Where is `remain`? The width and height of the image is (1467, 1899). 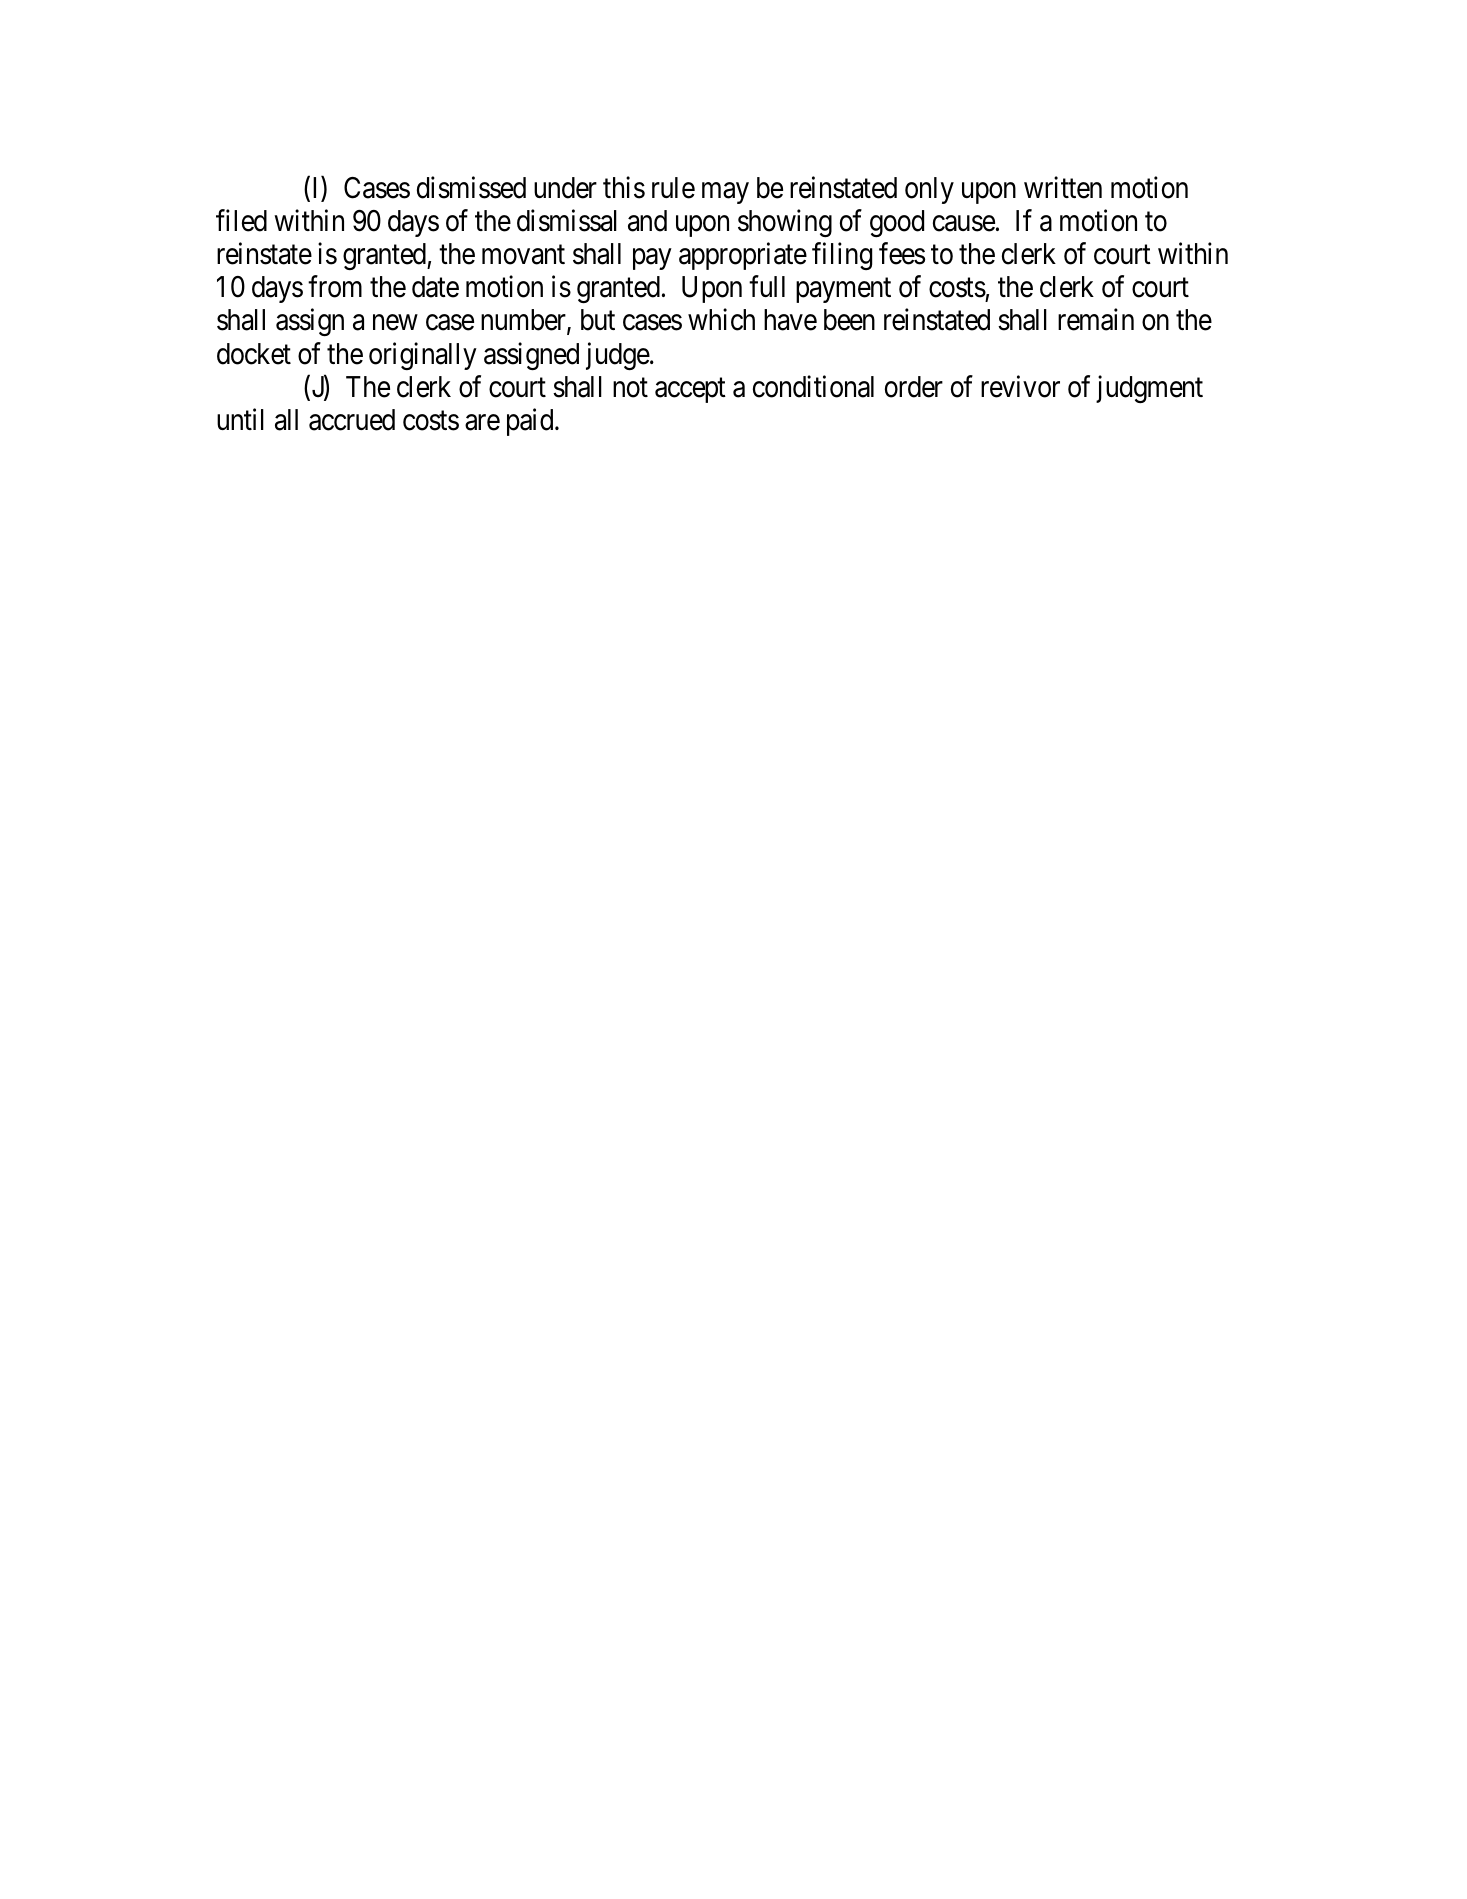
remain is located at coordinates (1096, 320).
